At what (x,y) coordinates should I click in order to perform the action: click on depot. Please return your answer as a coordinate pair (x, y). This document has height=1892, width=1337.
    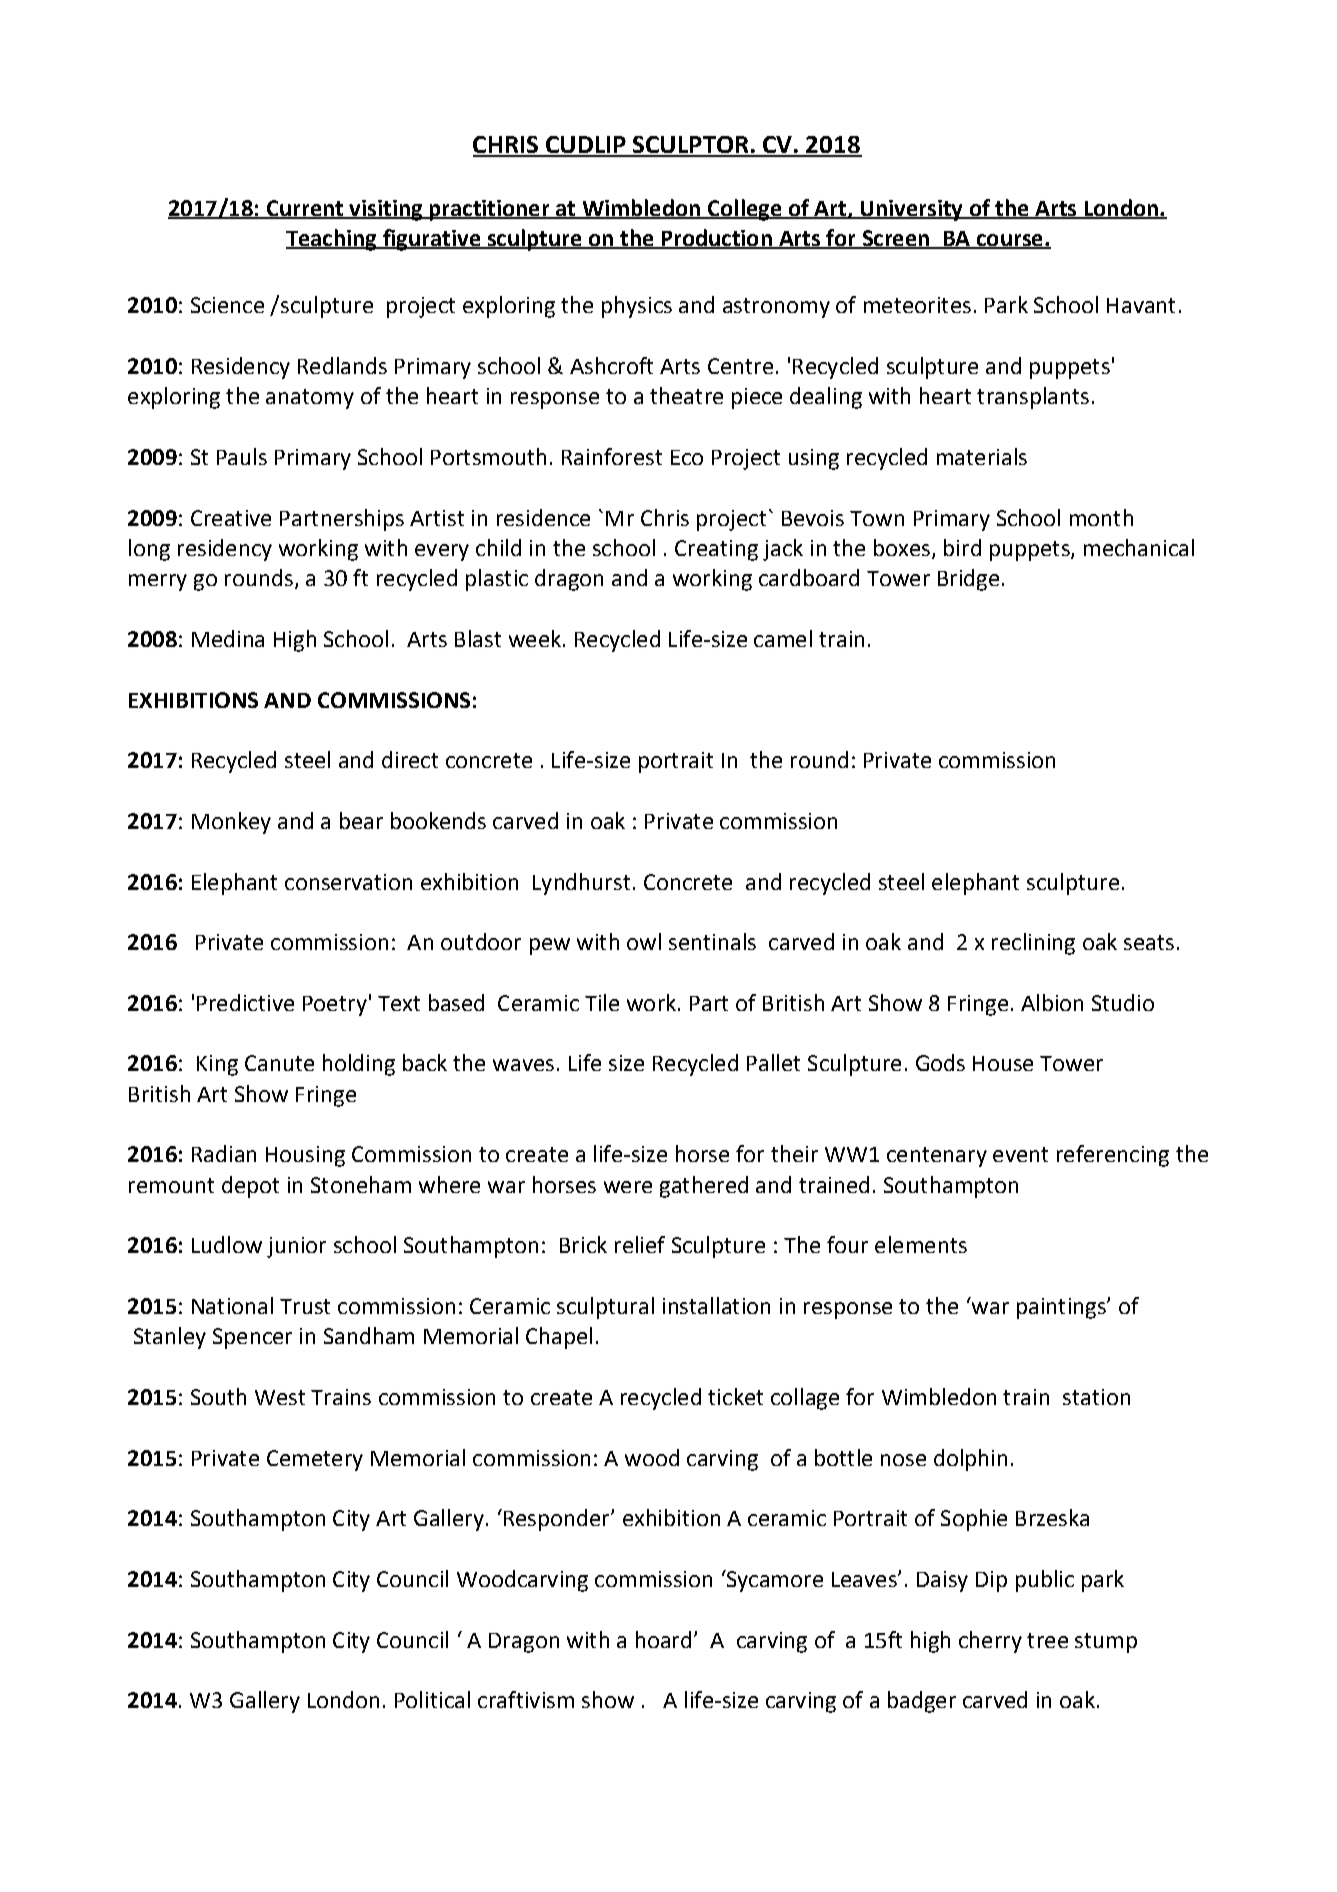
    Looking at the image, I should click on (250, 1187).
